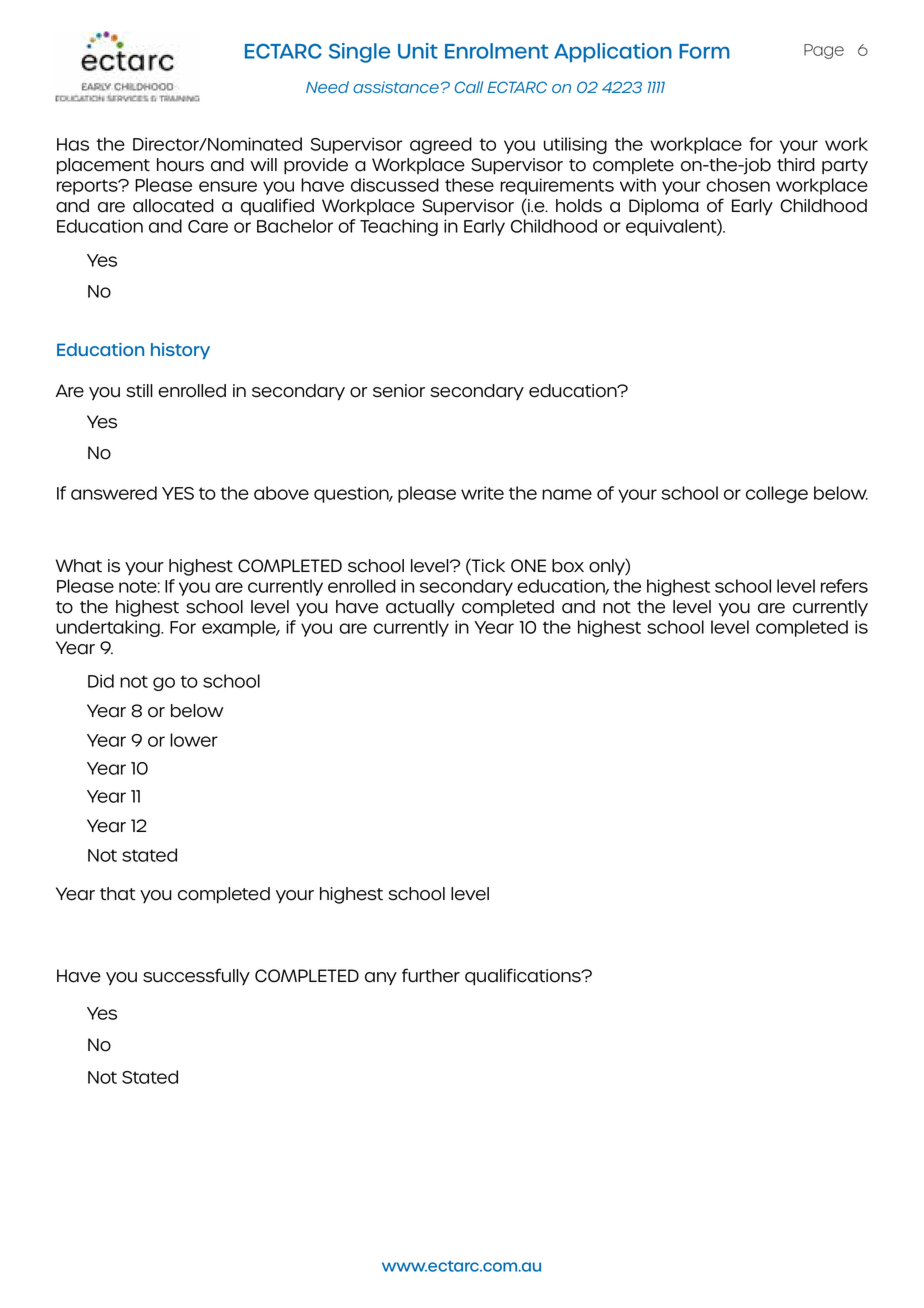 The height and width of the page is (1308, 924). What do you see at coordinates (844, 586) in the page?
I see `refers` at bounding box center [844, 586].
